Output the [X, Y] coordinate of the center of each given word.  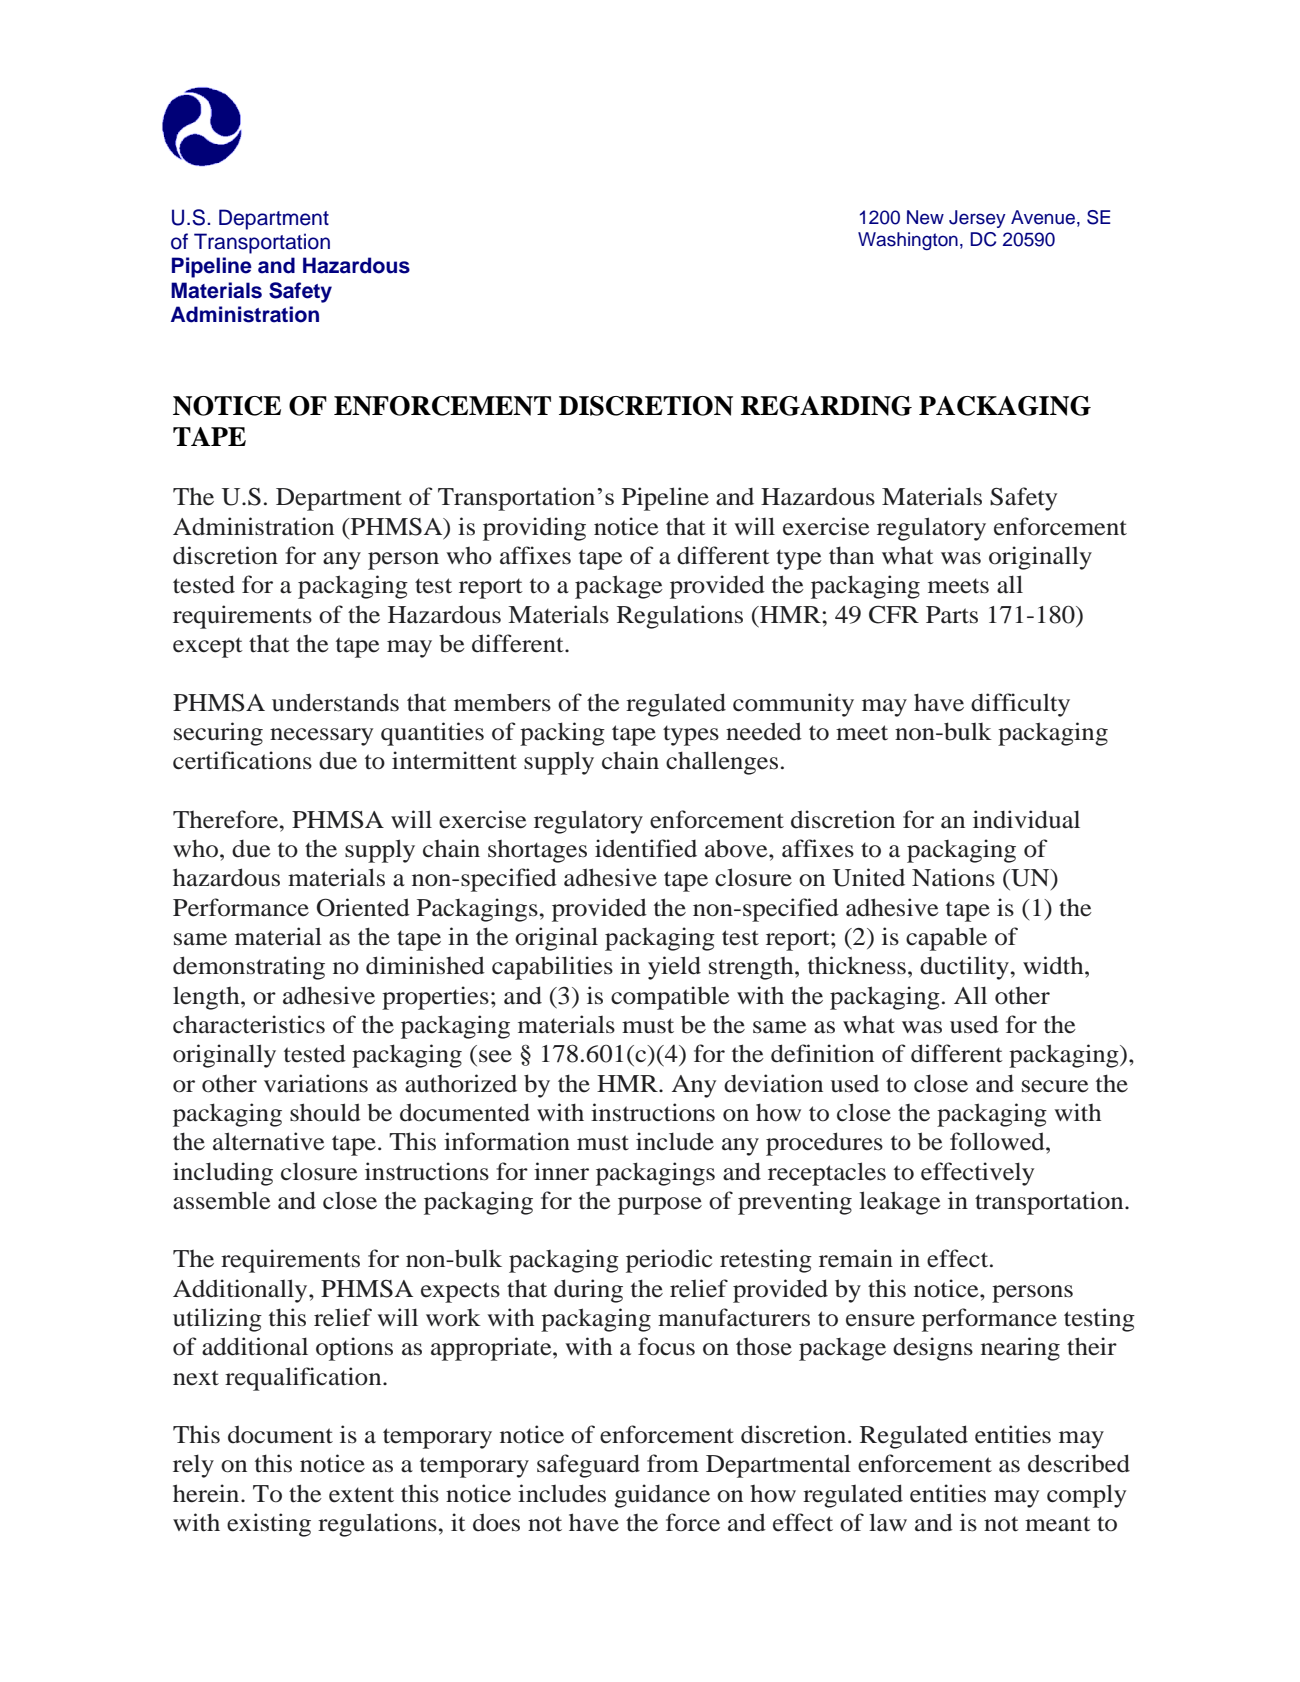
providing [534, 529]
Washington [908, 241]
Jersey [977, 219]
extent [361, 1495]
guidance [662, 1496]
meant [1058, 1524]
